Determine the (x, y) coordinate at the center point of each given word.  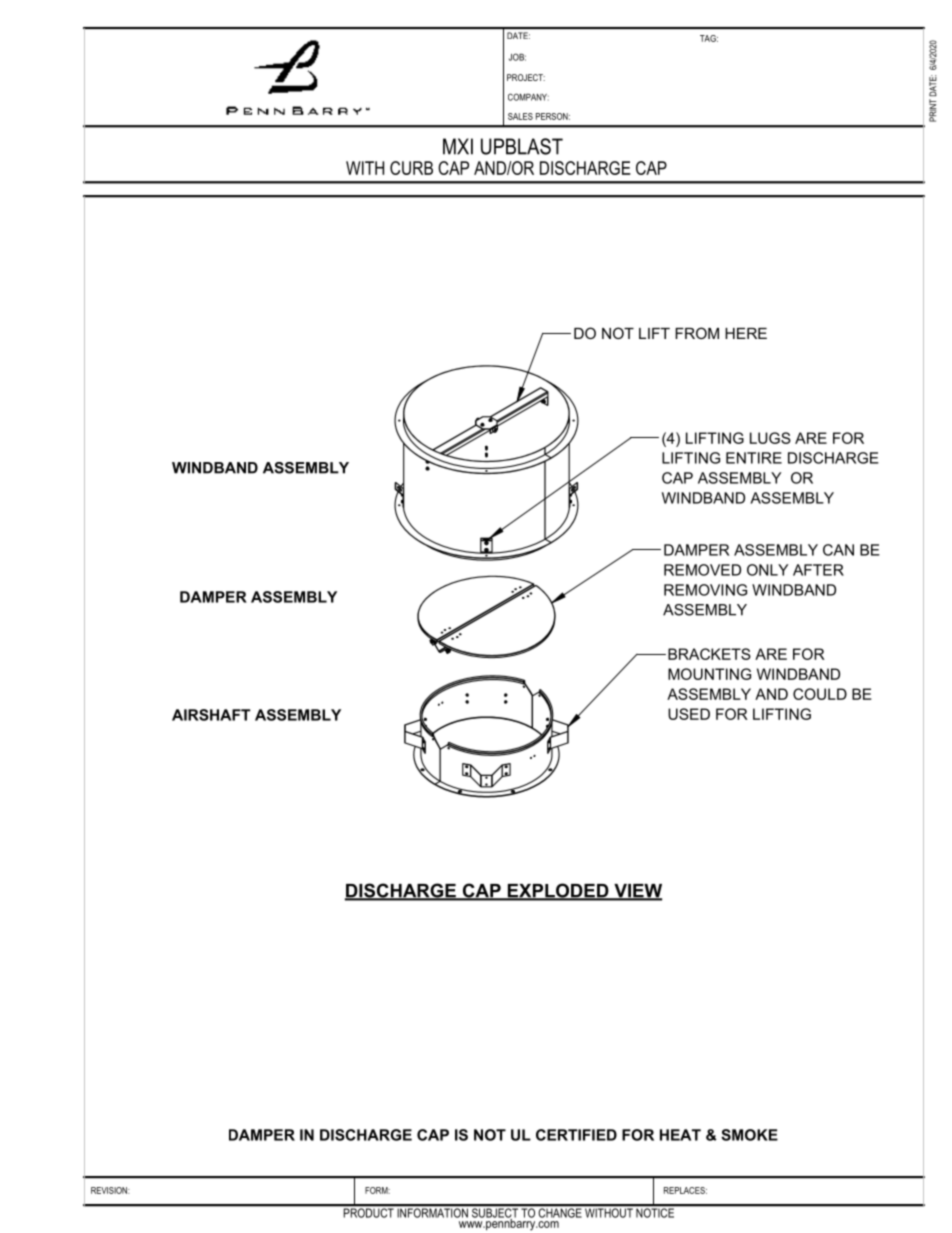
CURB (411, 168)
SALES (520, 116)
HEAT (680, 1135)
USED (689, 714)
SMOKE (749, 1135)
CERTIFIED (576, 1135)
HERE (746, 333)
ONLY (767, 570)
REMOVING (705, 590)
